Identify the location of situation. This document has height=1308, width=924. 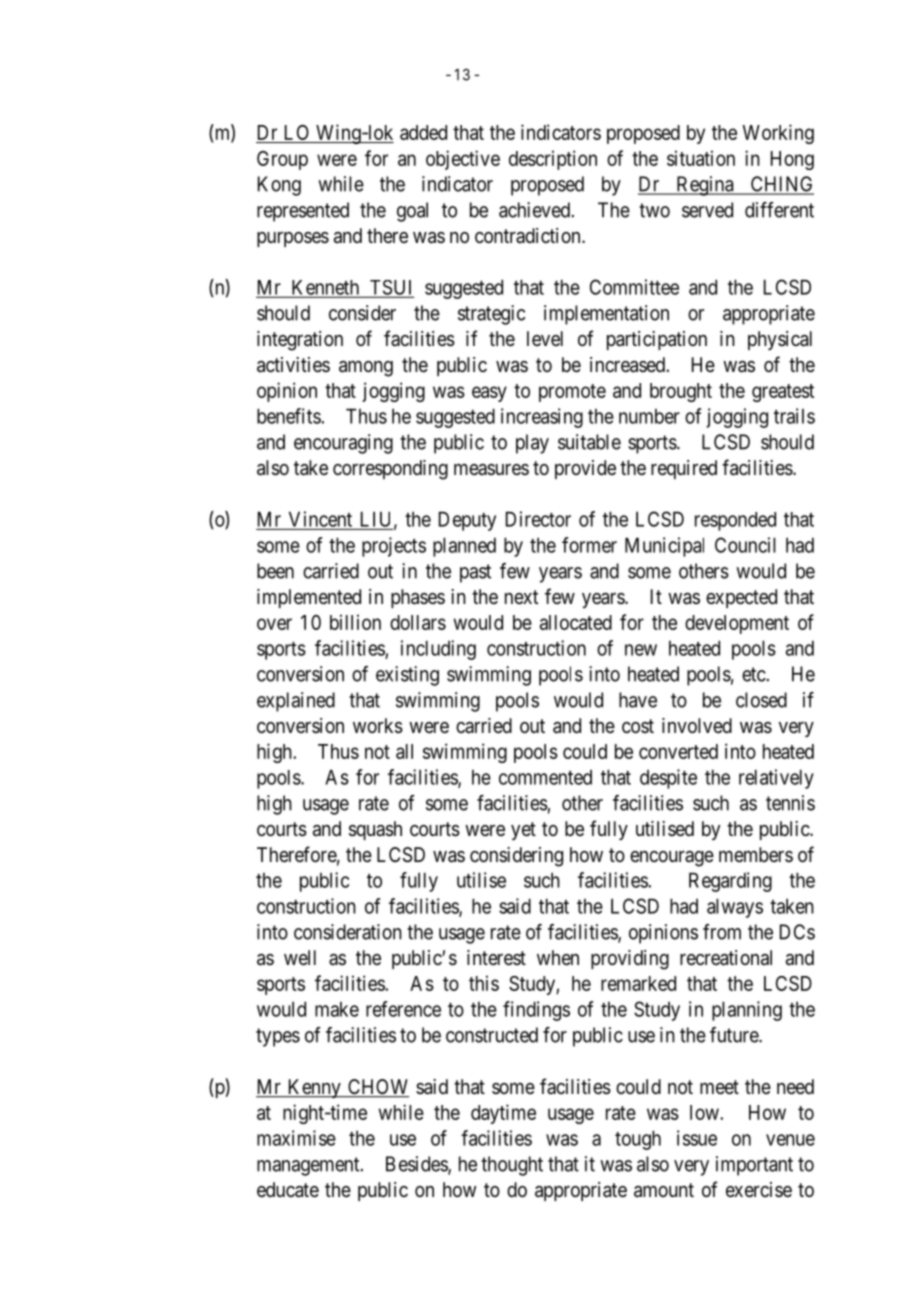
(701, 158).
